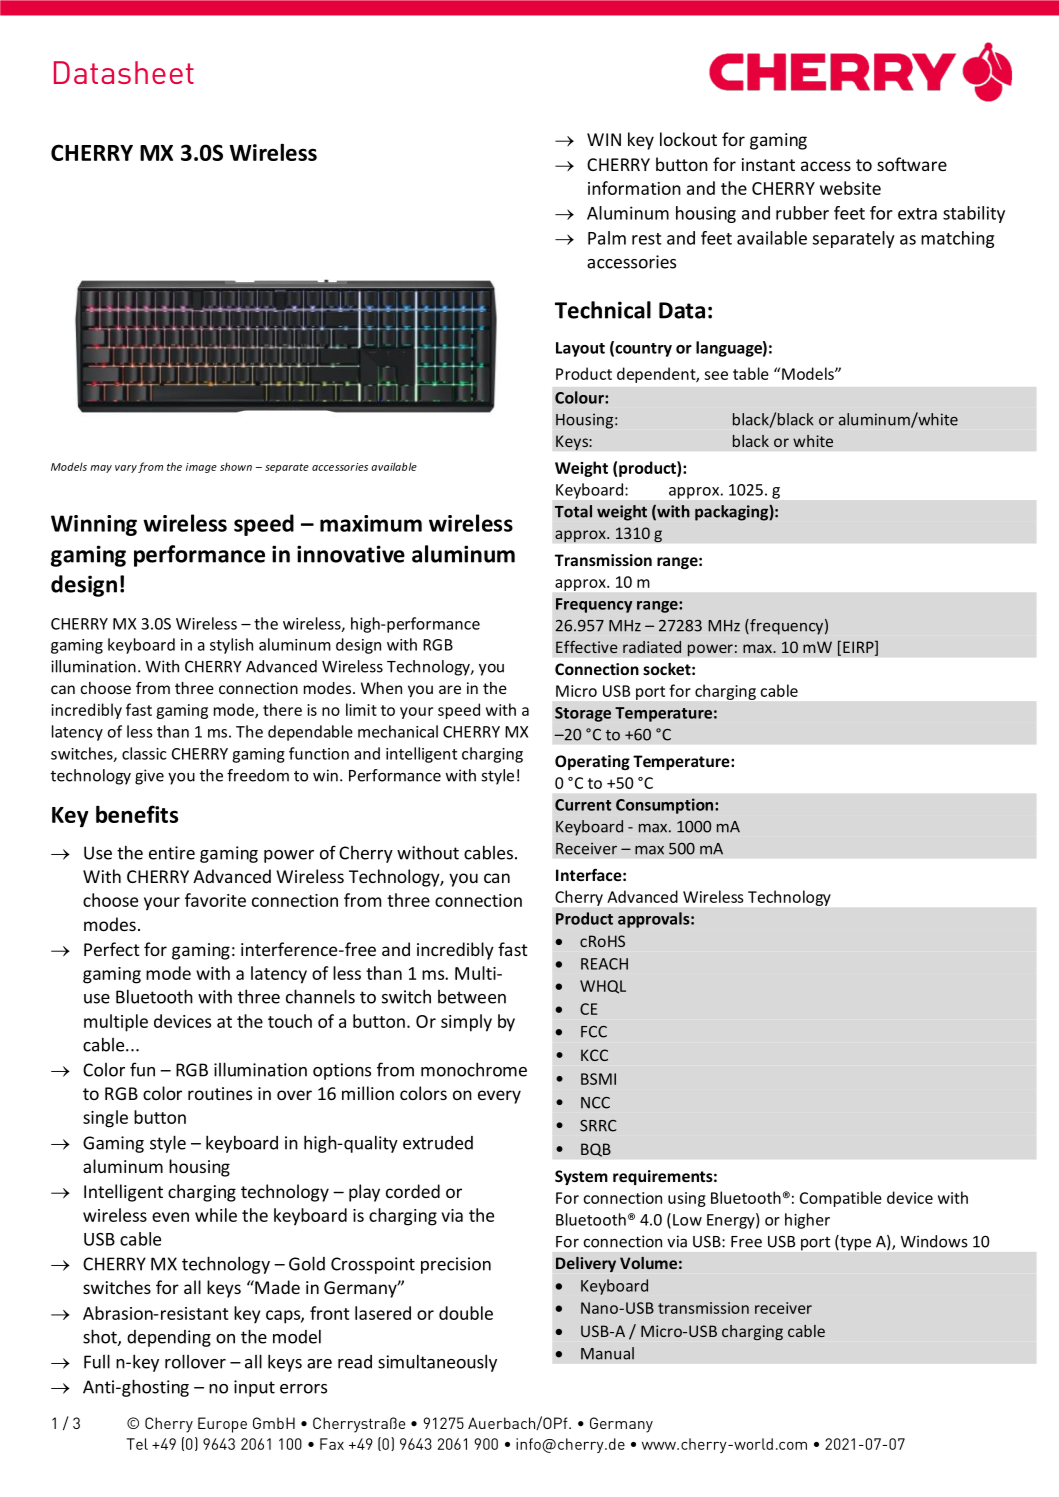 The height and width of the screenshot is (1497, 1059). What do you see at coordinates (666, 806) in the screenshot?
I see `Consumption` at bounding box center [666, 806].
